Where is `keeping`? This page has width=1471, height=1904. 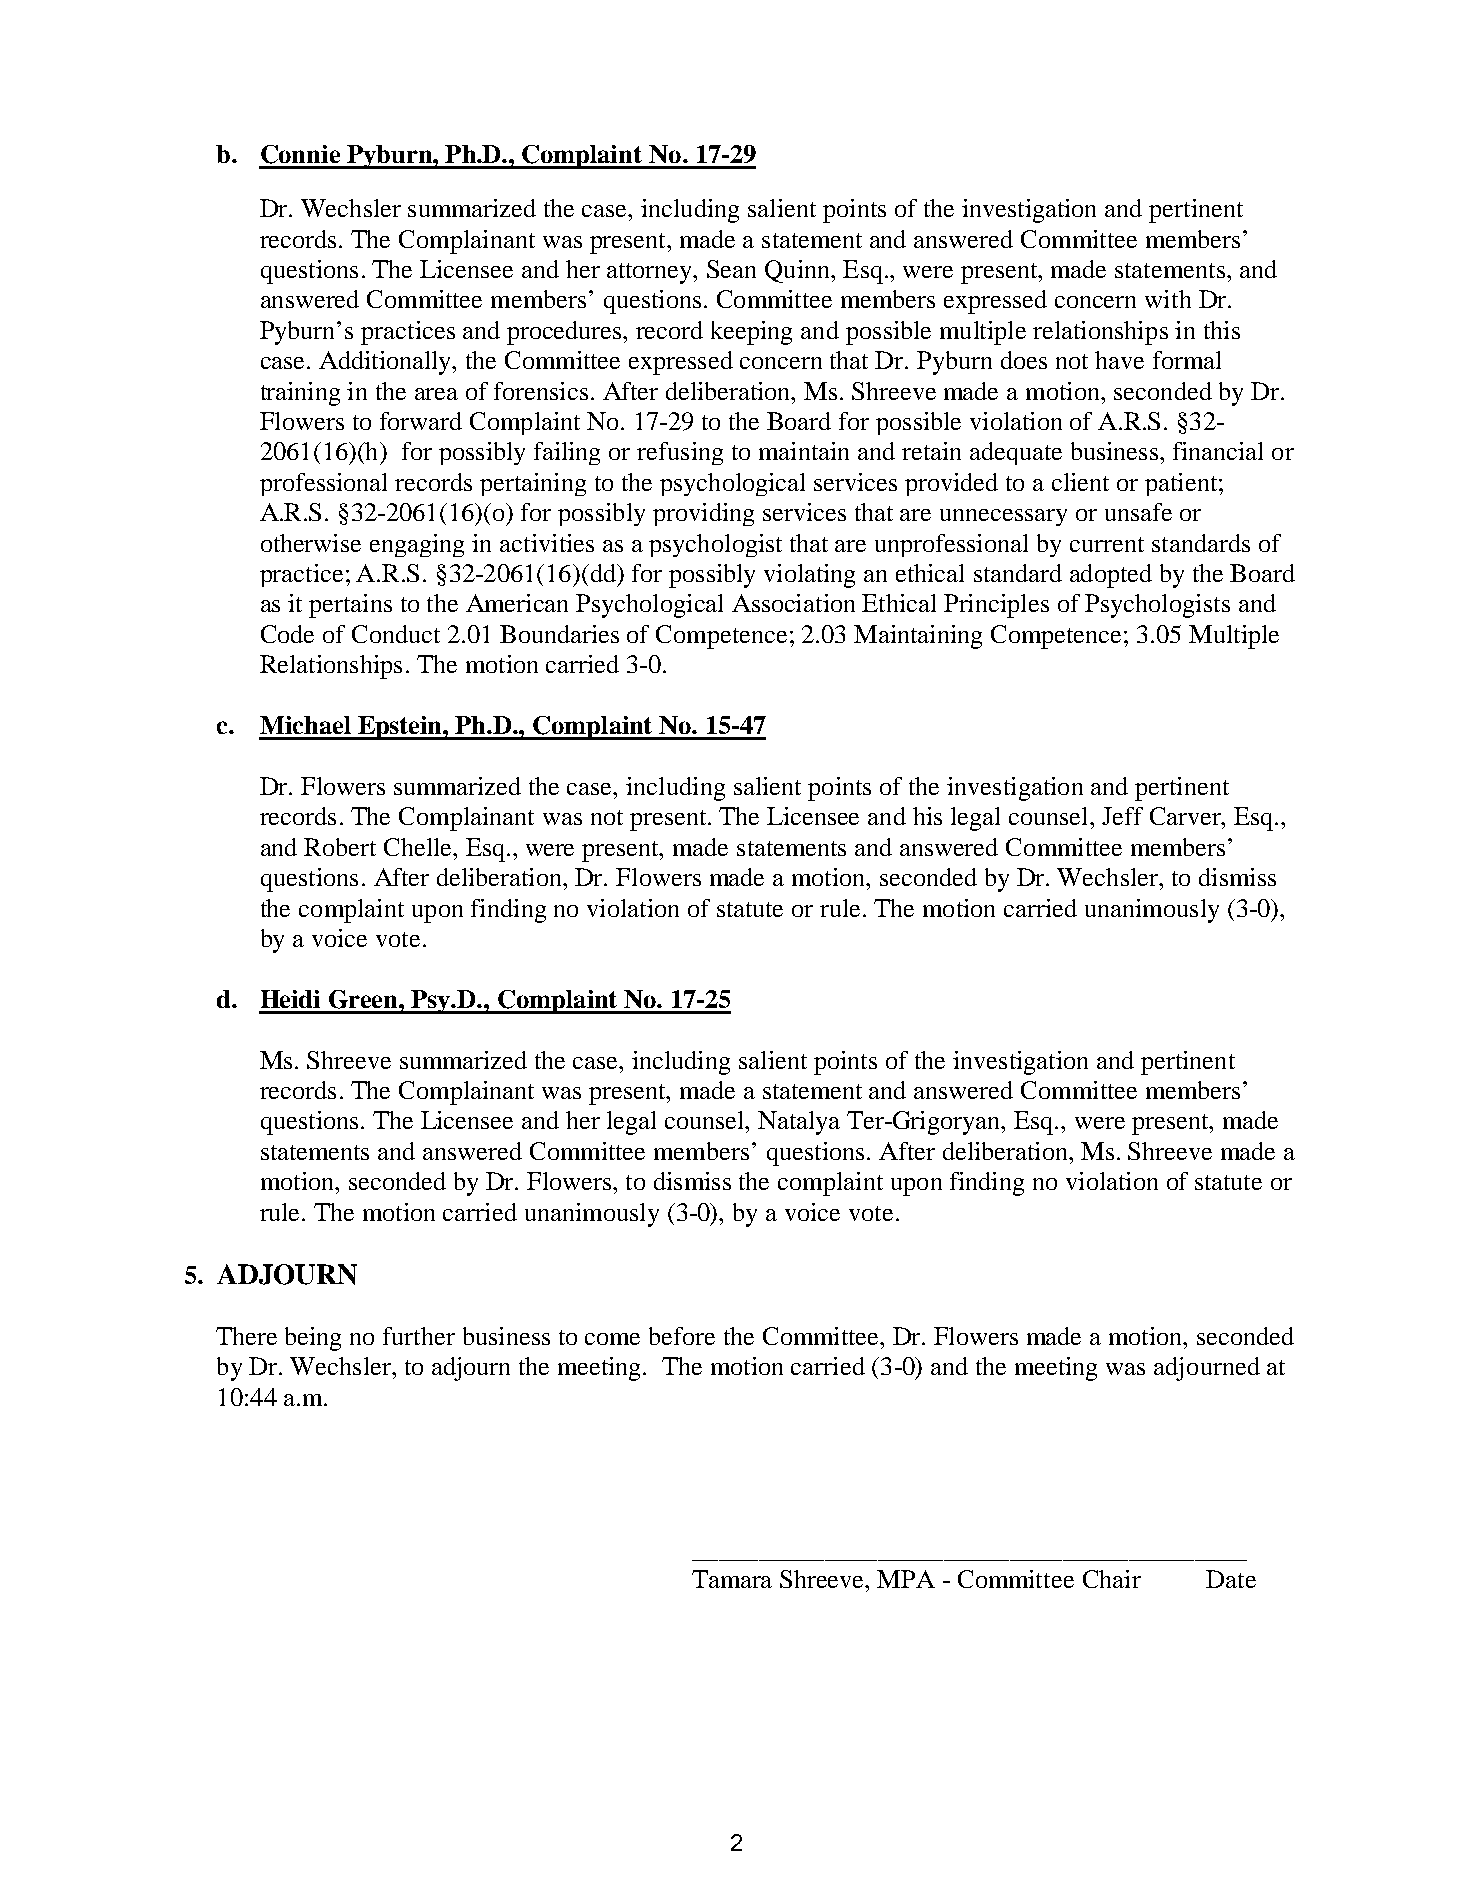
keeping is located at coordinates (751, 333).
